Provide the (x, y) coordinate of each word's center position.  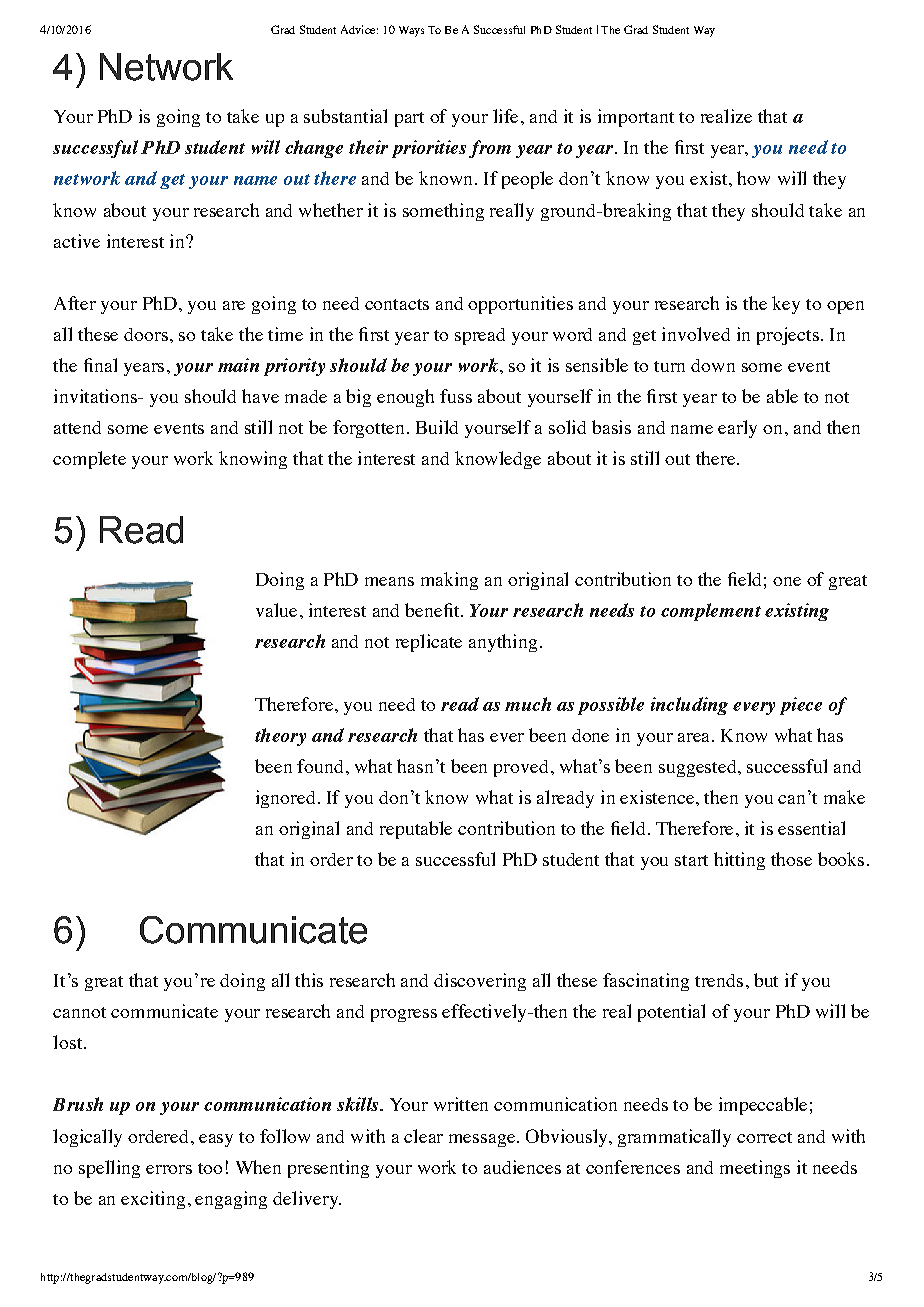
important (636, 118)
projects (788, 336)
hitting (739, 861)
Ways (411, 31)
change (314, 149)
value (276, 610)
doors (146, 334)
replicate (429, 643)
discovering (480, 982)
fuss (456, 396)
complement (711, 612)
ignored (285, 799)
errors (169, 1169)
